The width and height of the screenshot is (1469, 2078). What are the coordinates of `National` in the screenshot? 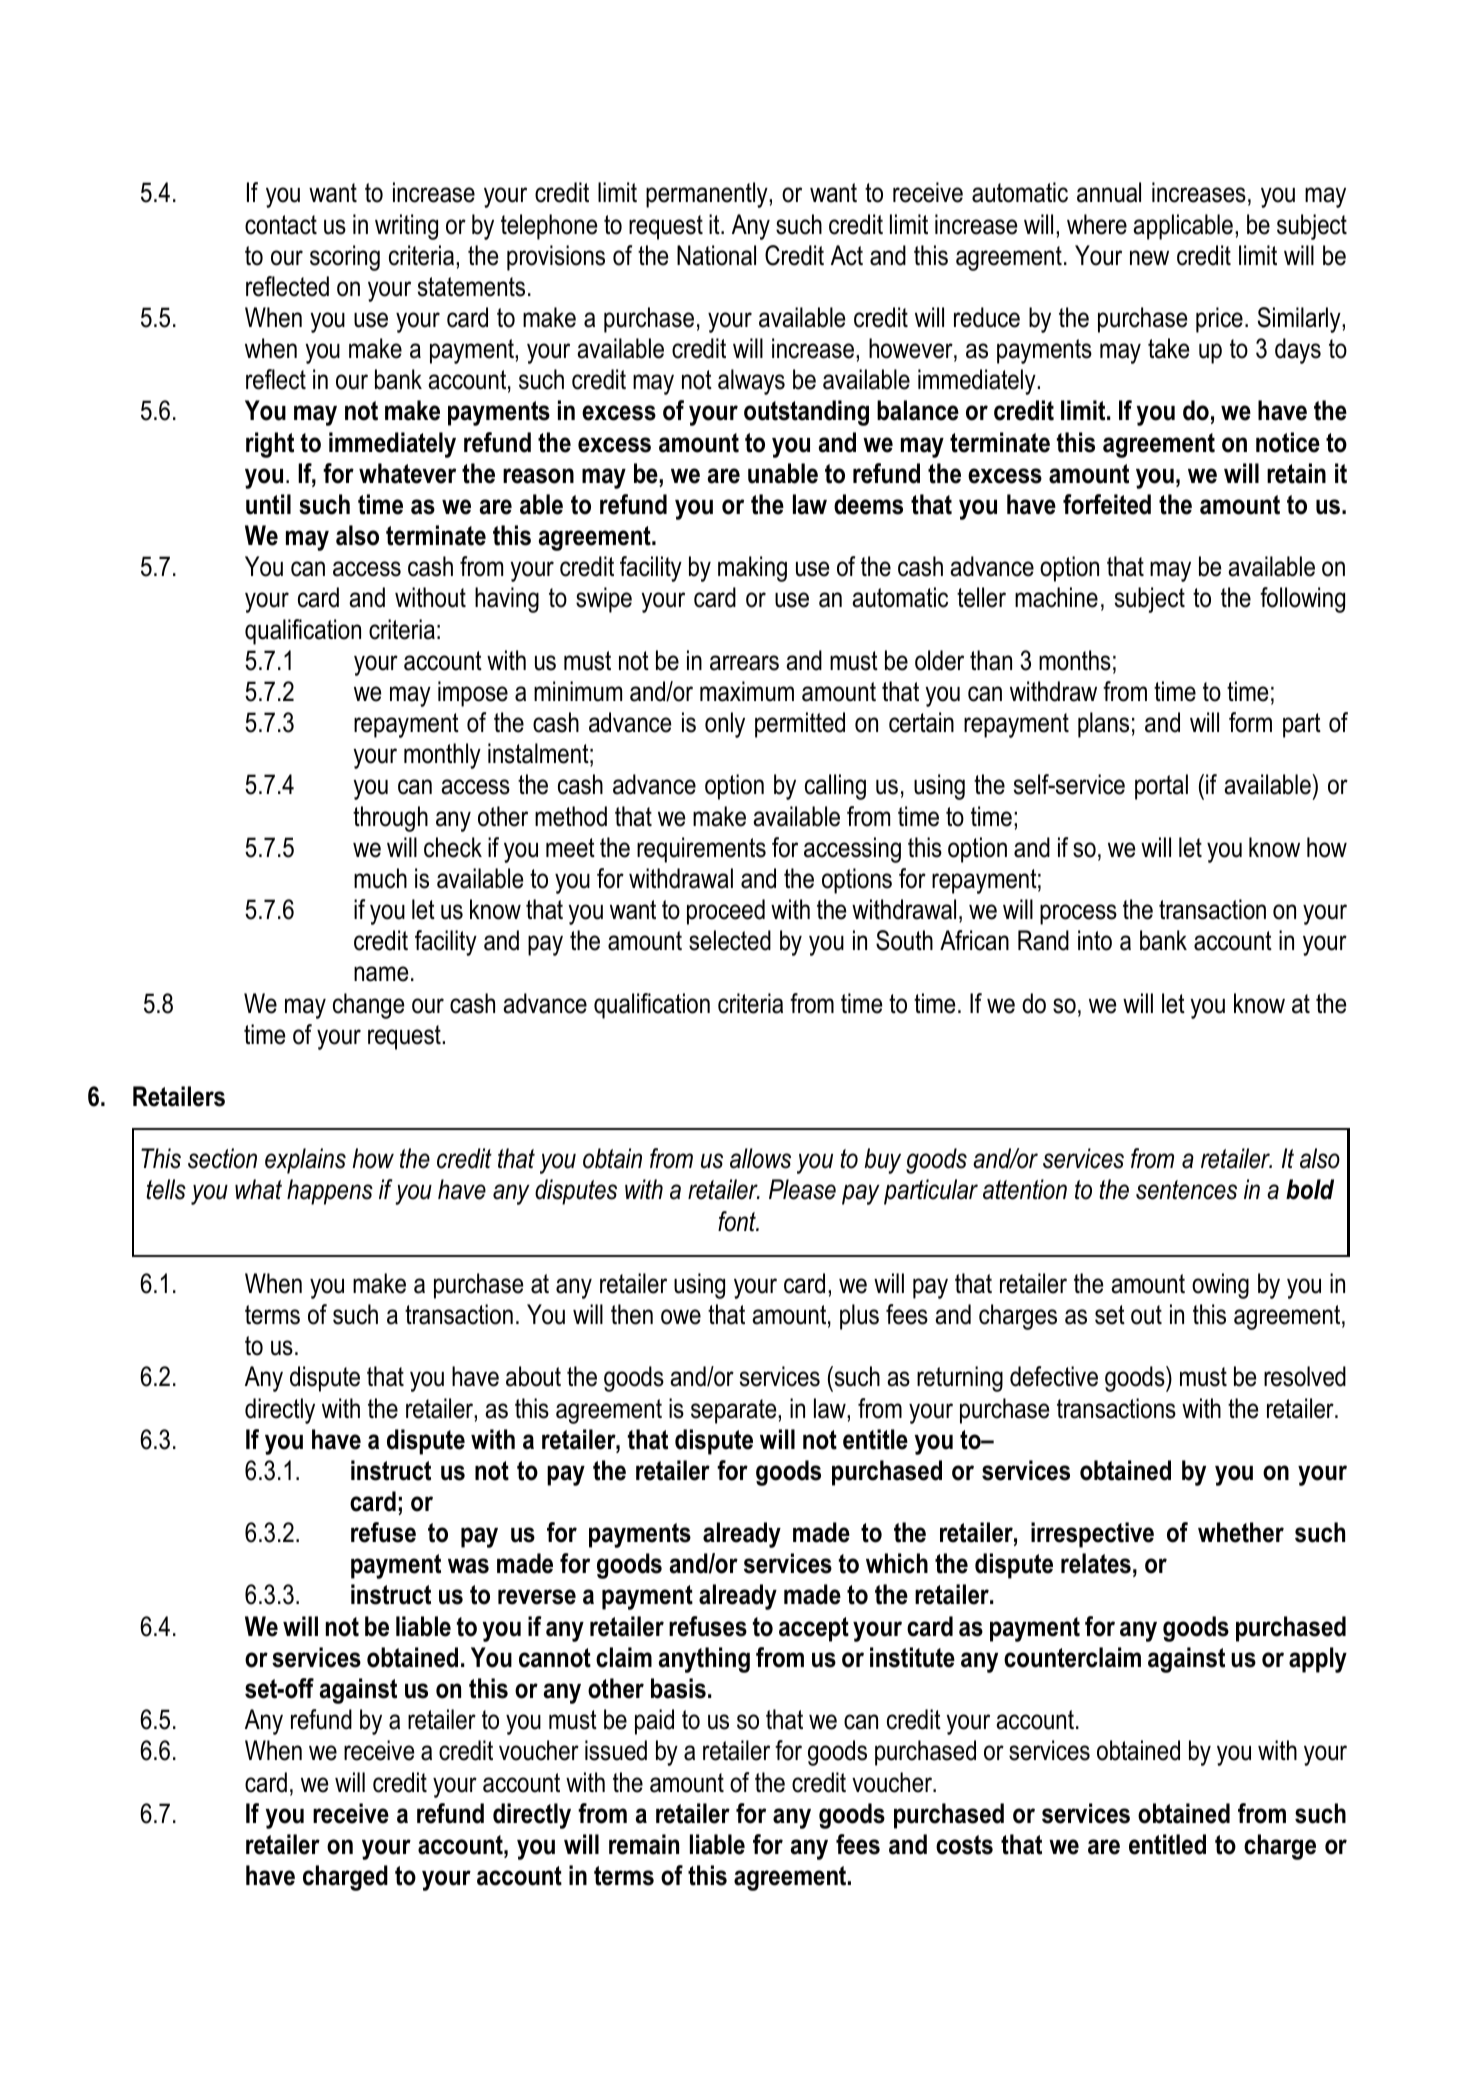 It's located at (716, 255).
